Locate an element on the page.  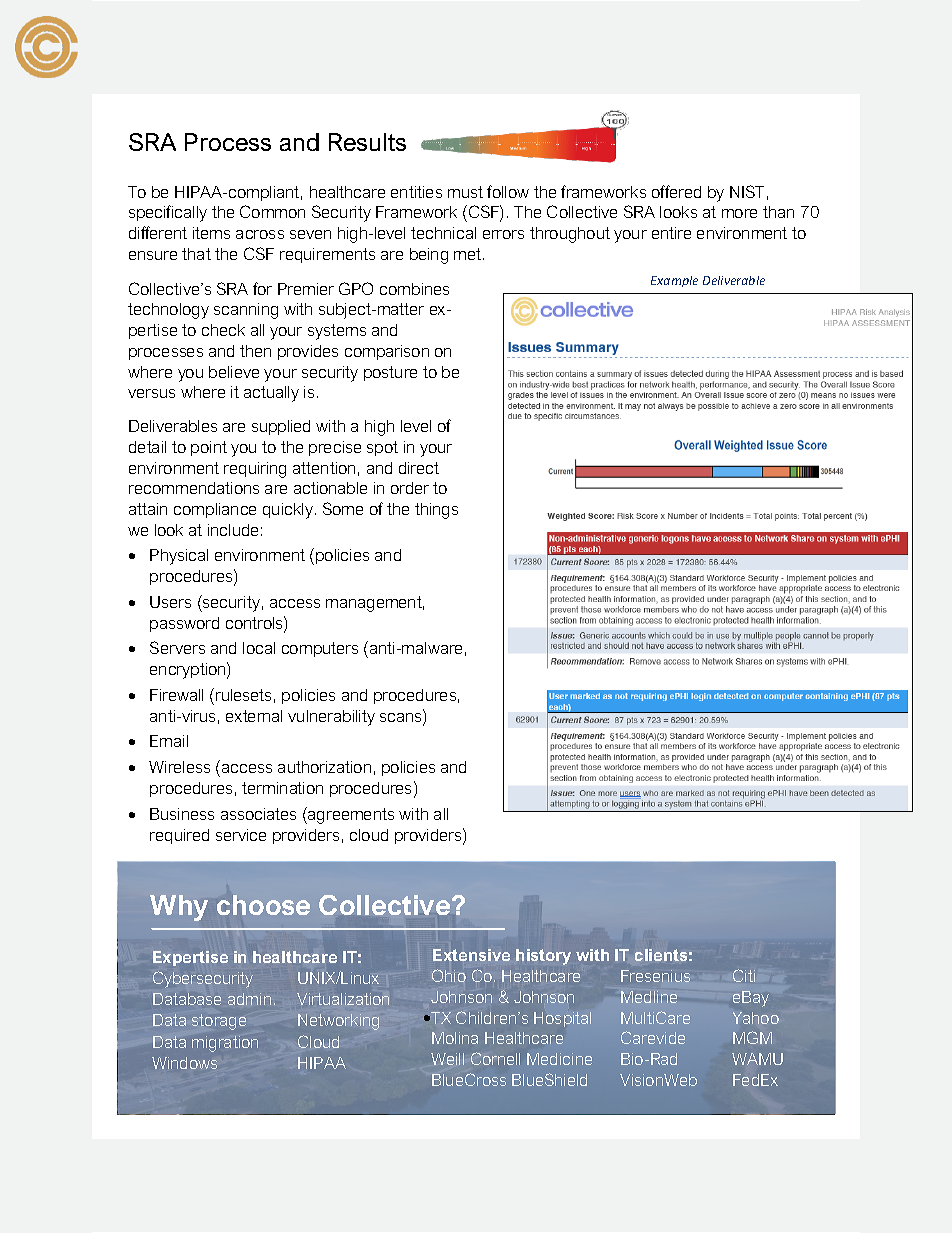
offered is located at coordinates (676, 191).
